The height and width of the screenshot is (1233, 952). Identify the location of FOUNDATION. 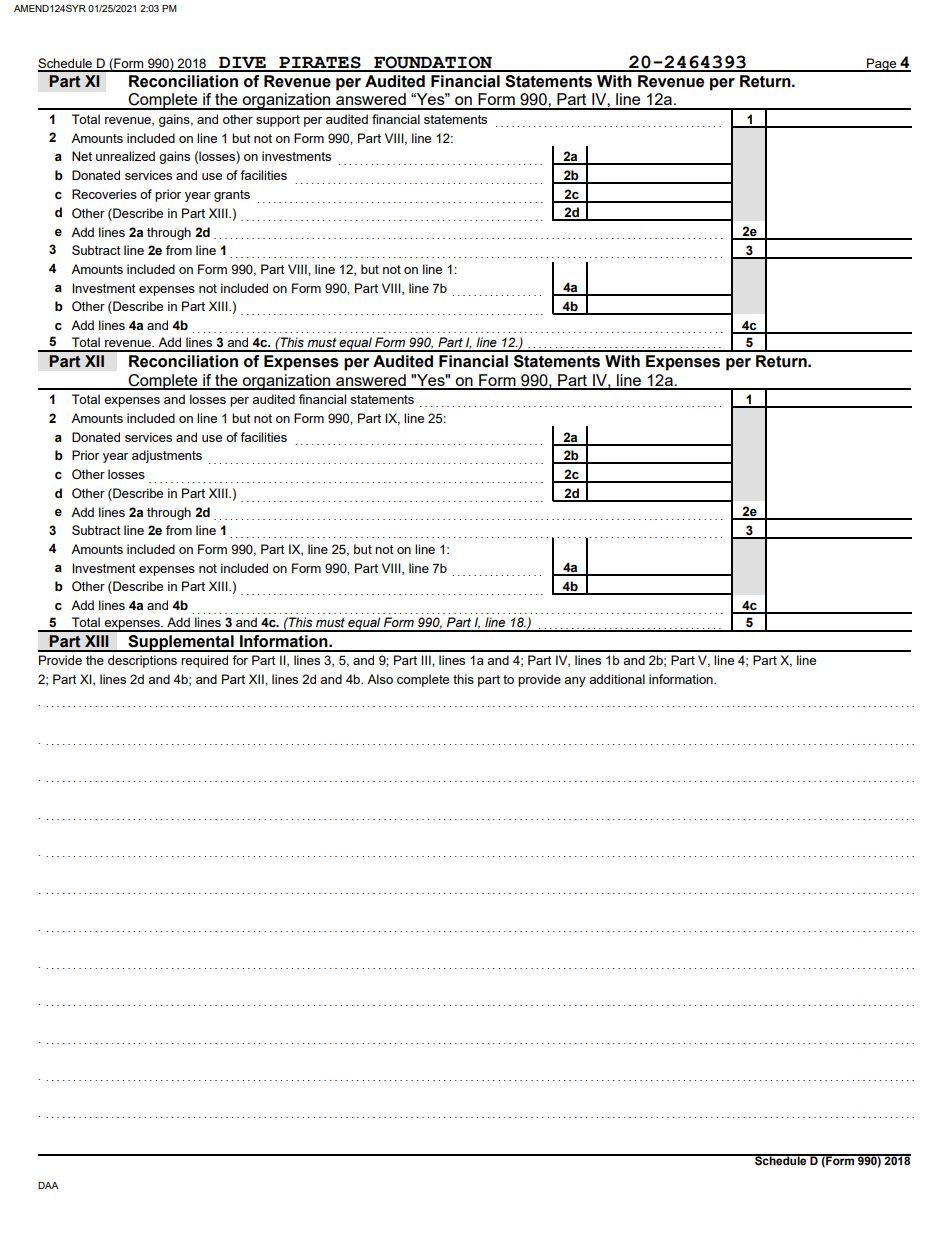
(433, 63).
